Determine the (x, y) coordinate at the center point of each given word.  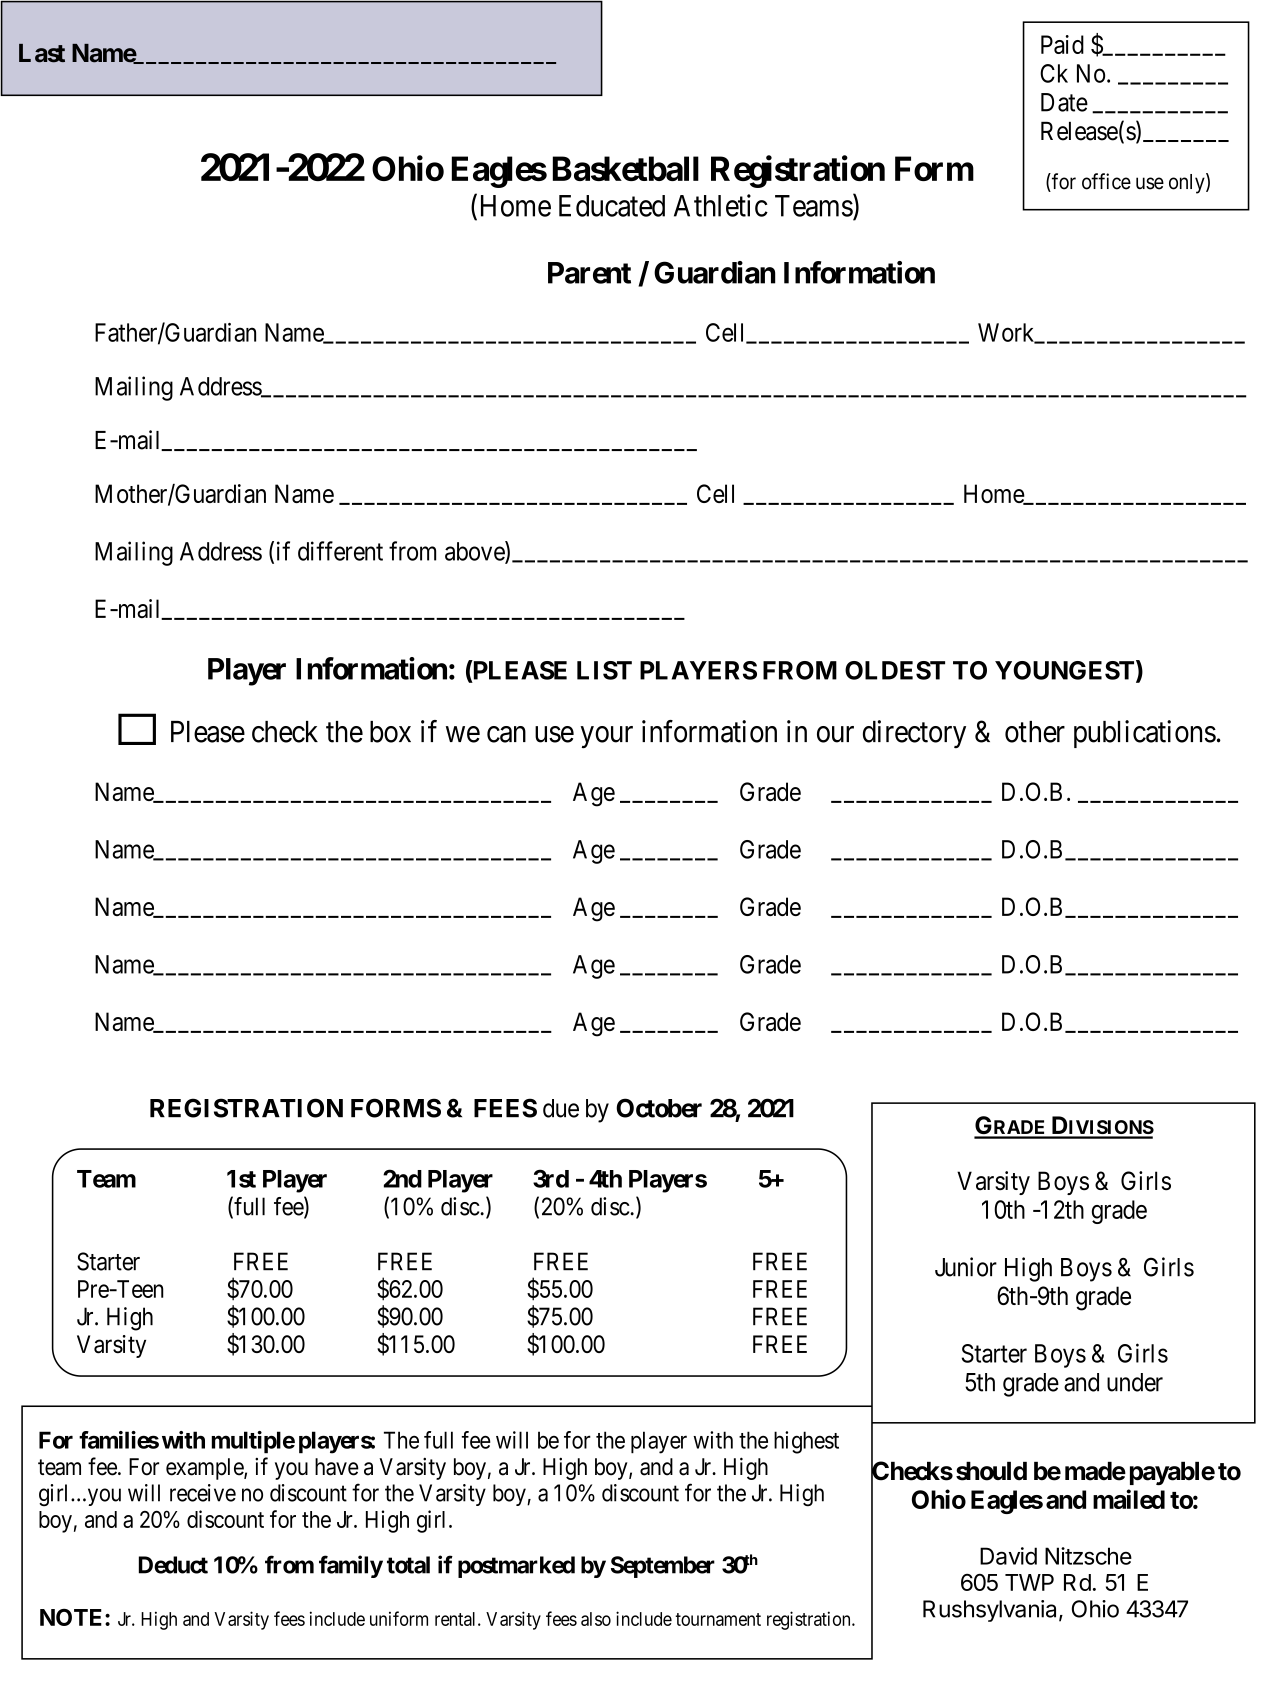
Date (1064, 102)
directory (914, 734)
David (1008, 1556)
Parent (589, 273)
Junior (966, 1267)
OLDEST (895, 670)
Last (42, 53)
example (205, 1469)
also (596, 1619)
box (390, 732)
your (606, 737)
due (561, 1108)
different (340, 551)
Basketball (626, 168)
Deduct (173, 1565)
